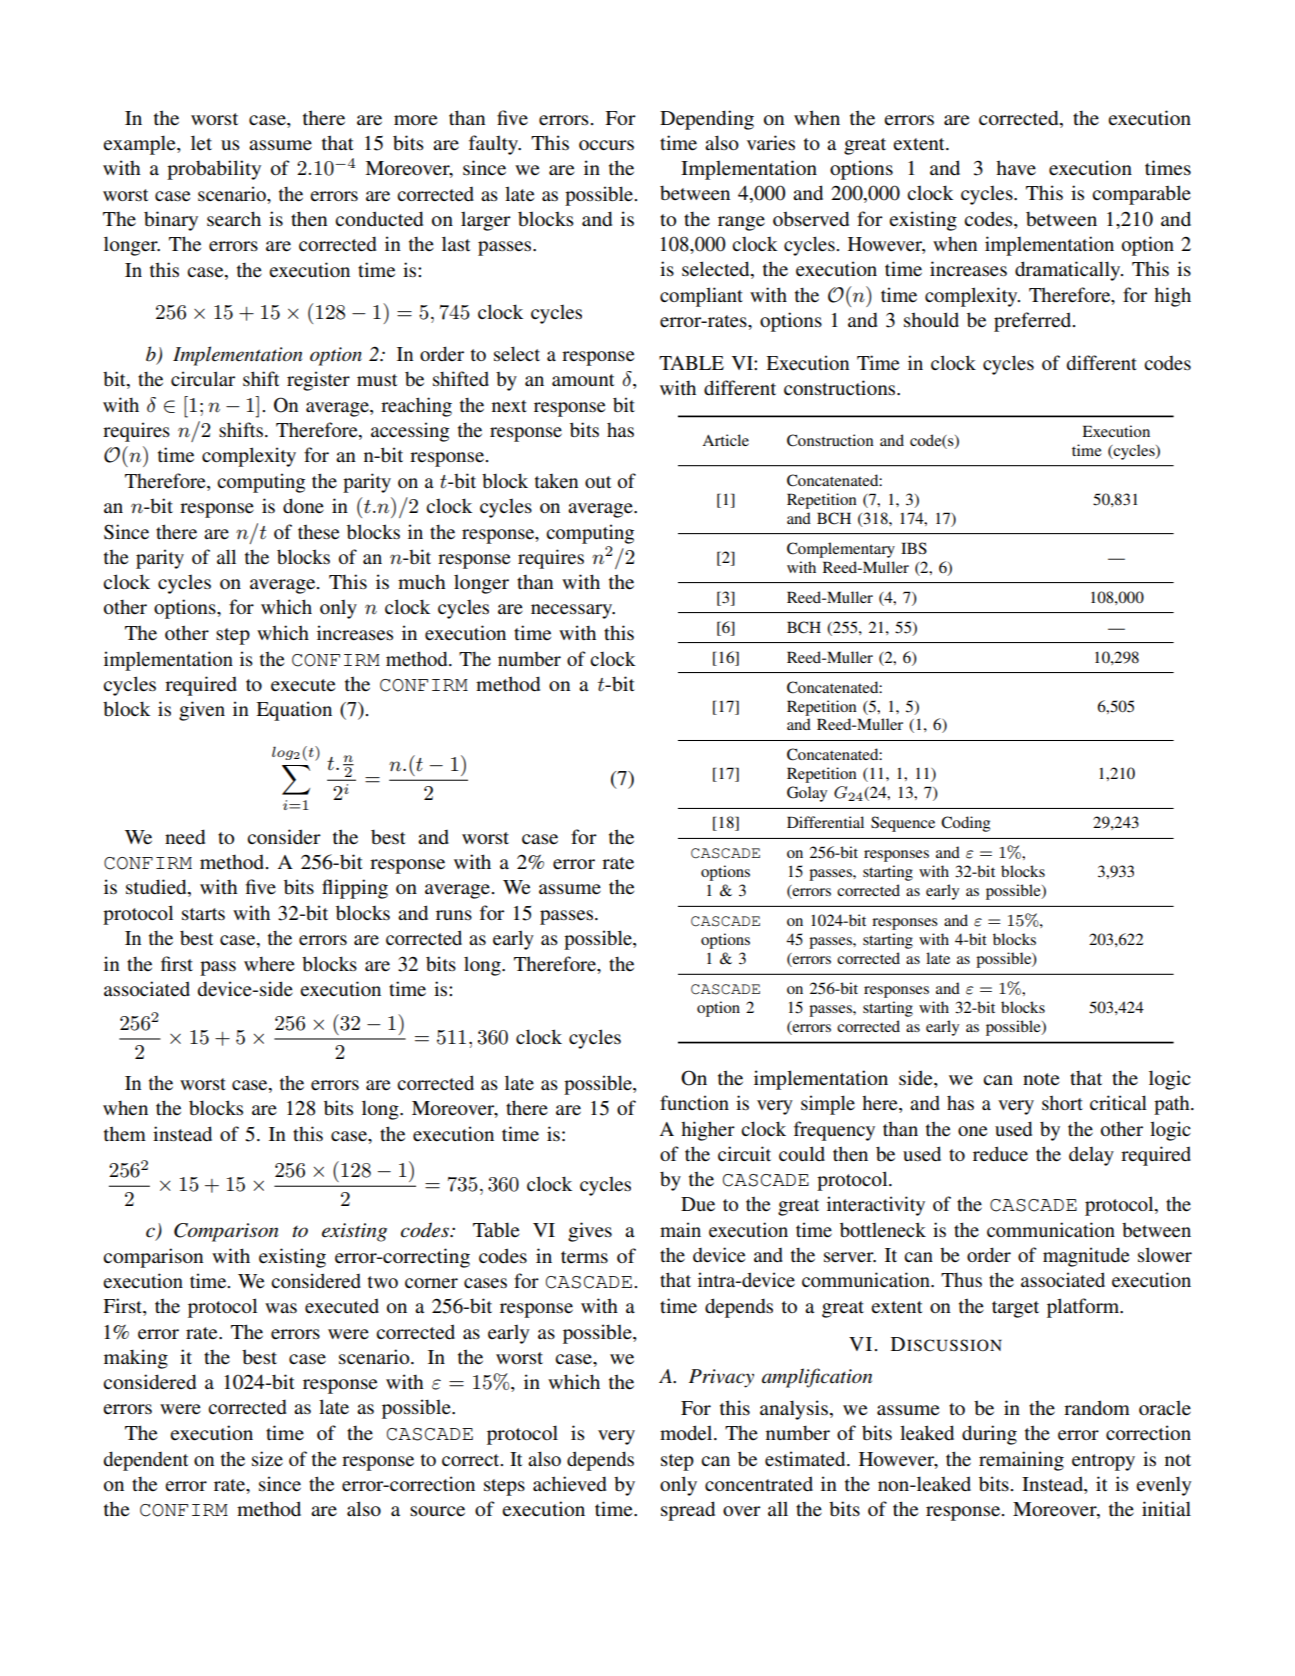 This screenshot has width=1295, height=1676. I want to click on occurs, so click(606, 145).
